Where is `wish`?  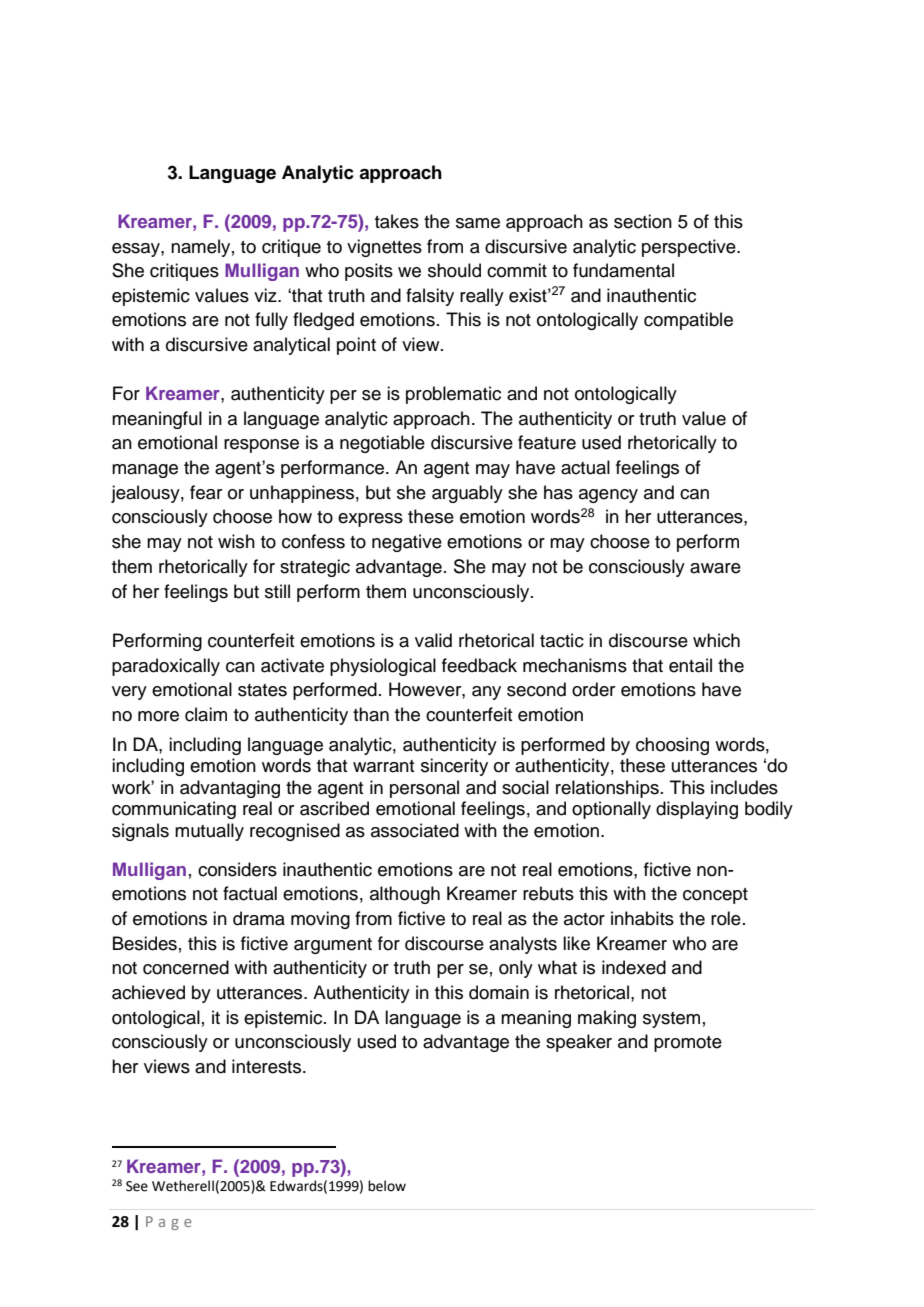 wish is located at coordinates (236, 541).
